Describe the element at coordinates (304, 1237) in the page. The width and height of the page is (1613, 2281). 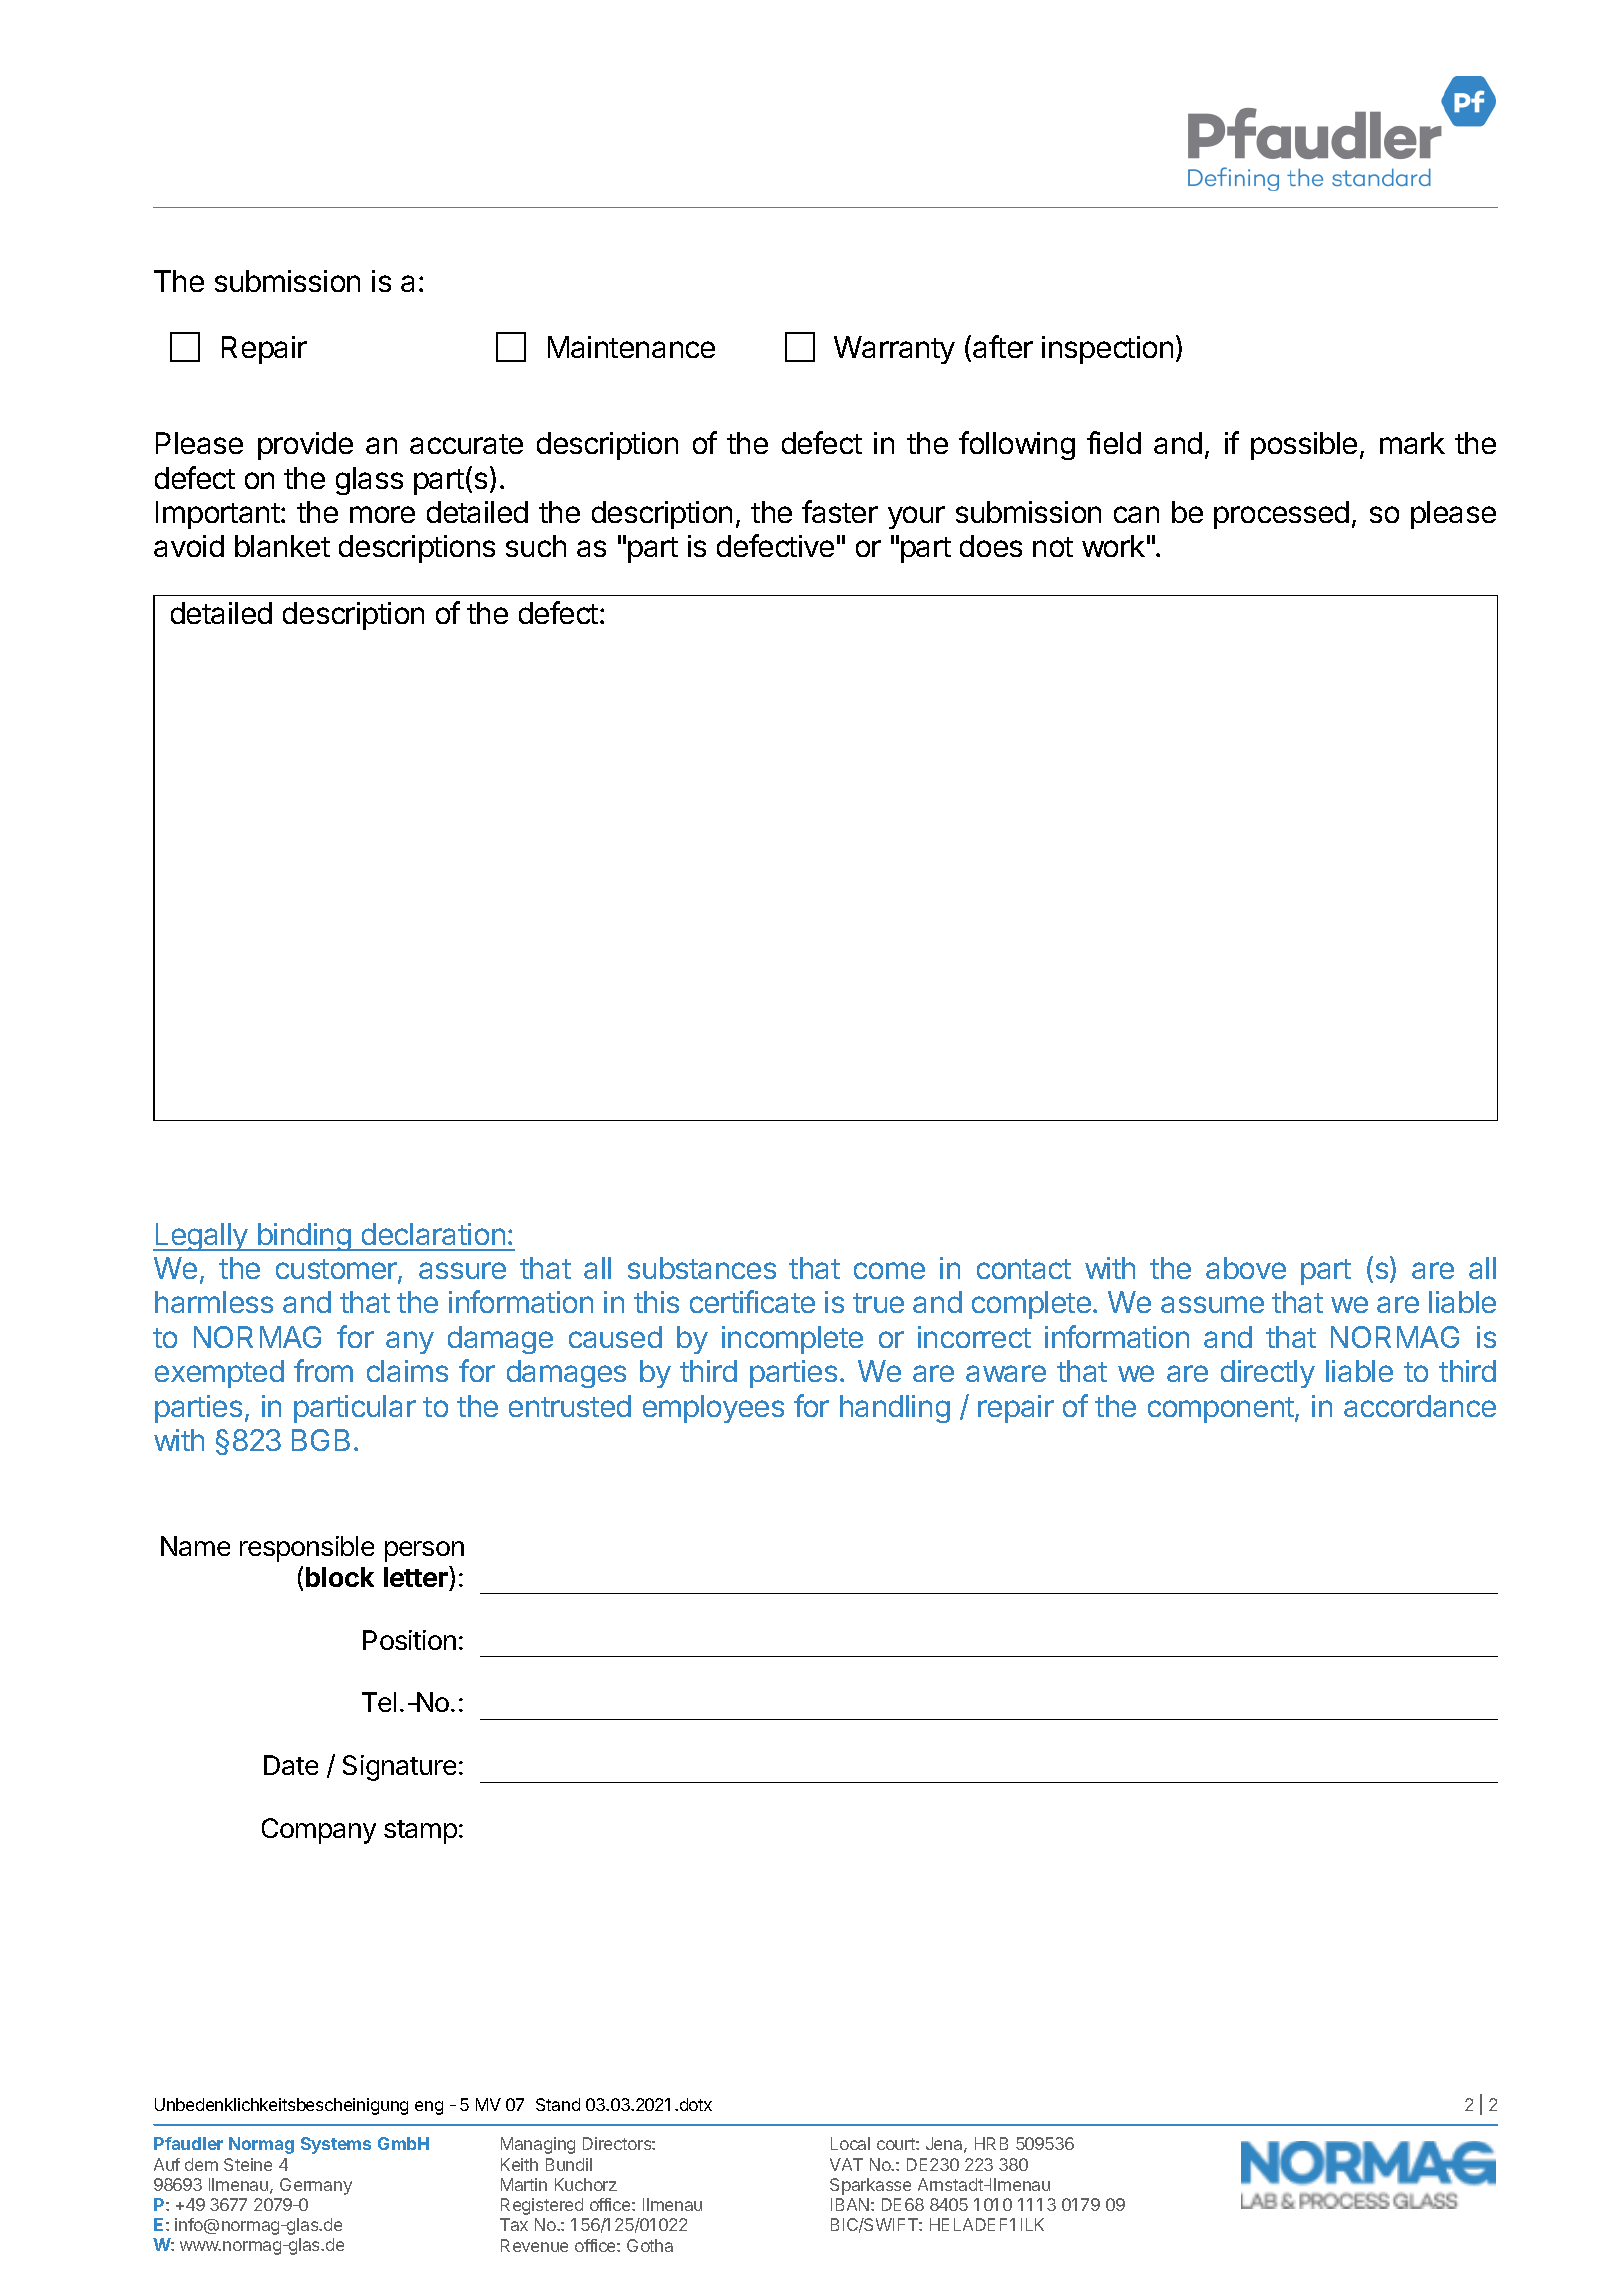
I see `binding` at that location.
